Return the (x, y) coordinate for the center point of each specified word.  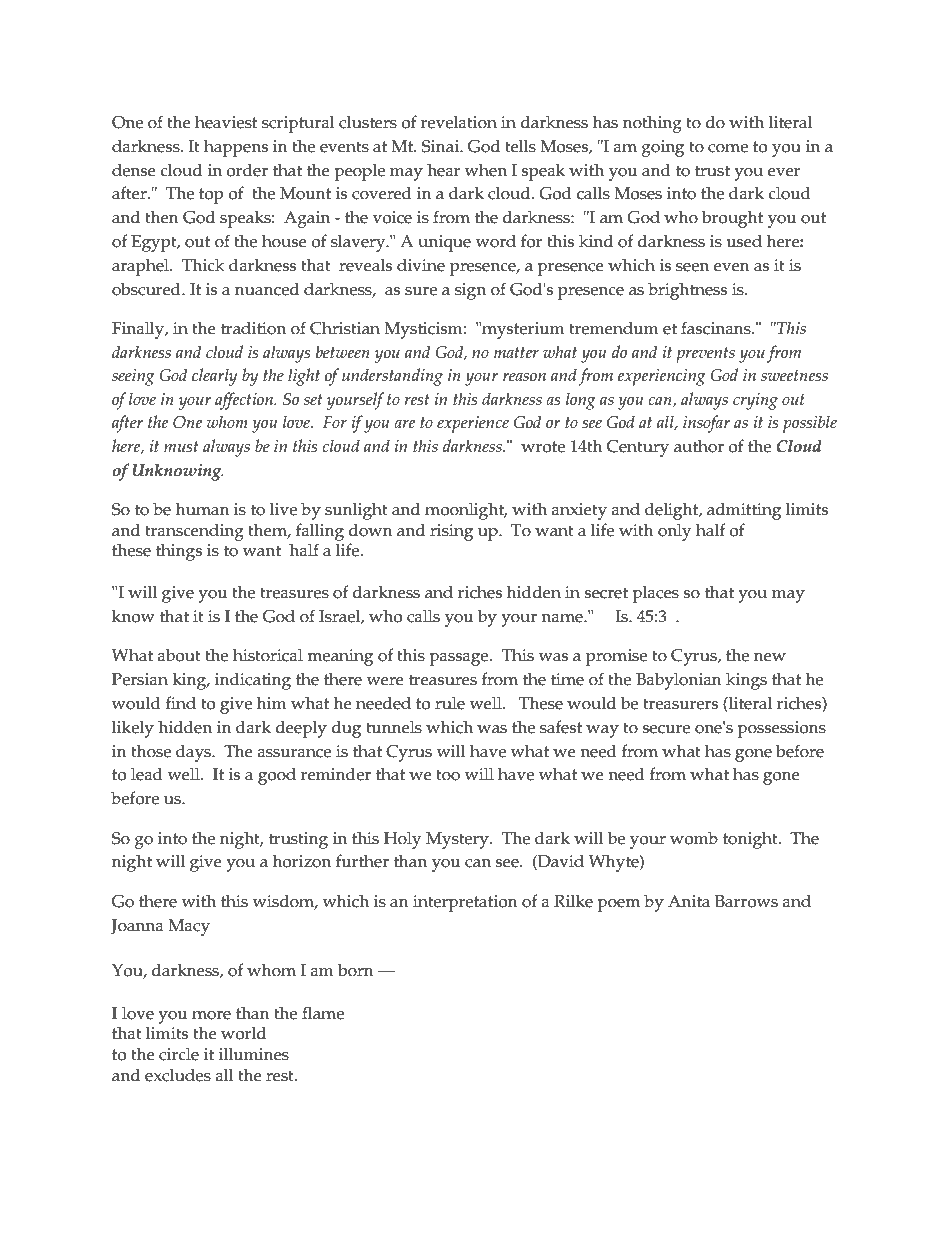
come (728, 148)
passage (460, 659)
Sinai (442, 146)
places (655, 594)
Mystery (458, 840)
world (243, 1033)
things (179, 552)
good (277, 776)
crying (755, 401)
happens (236, 148)
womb (694, 838)
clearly (215, 377)
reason (524, 376)
